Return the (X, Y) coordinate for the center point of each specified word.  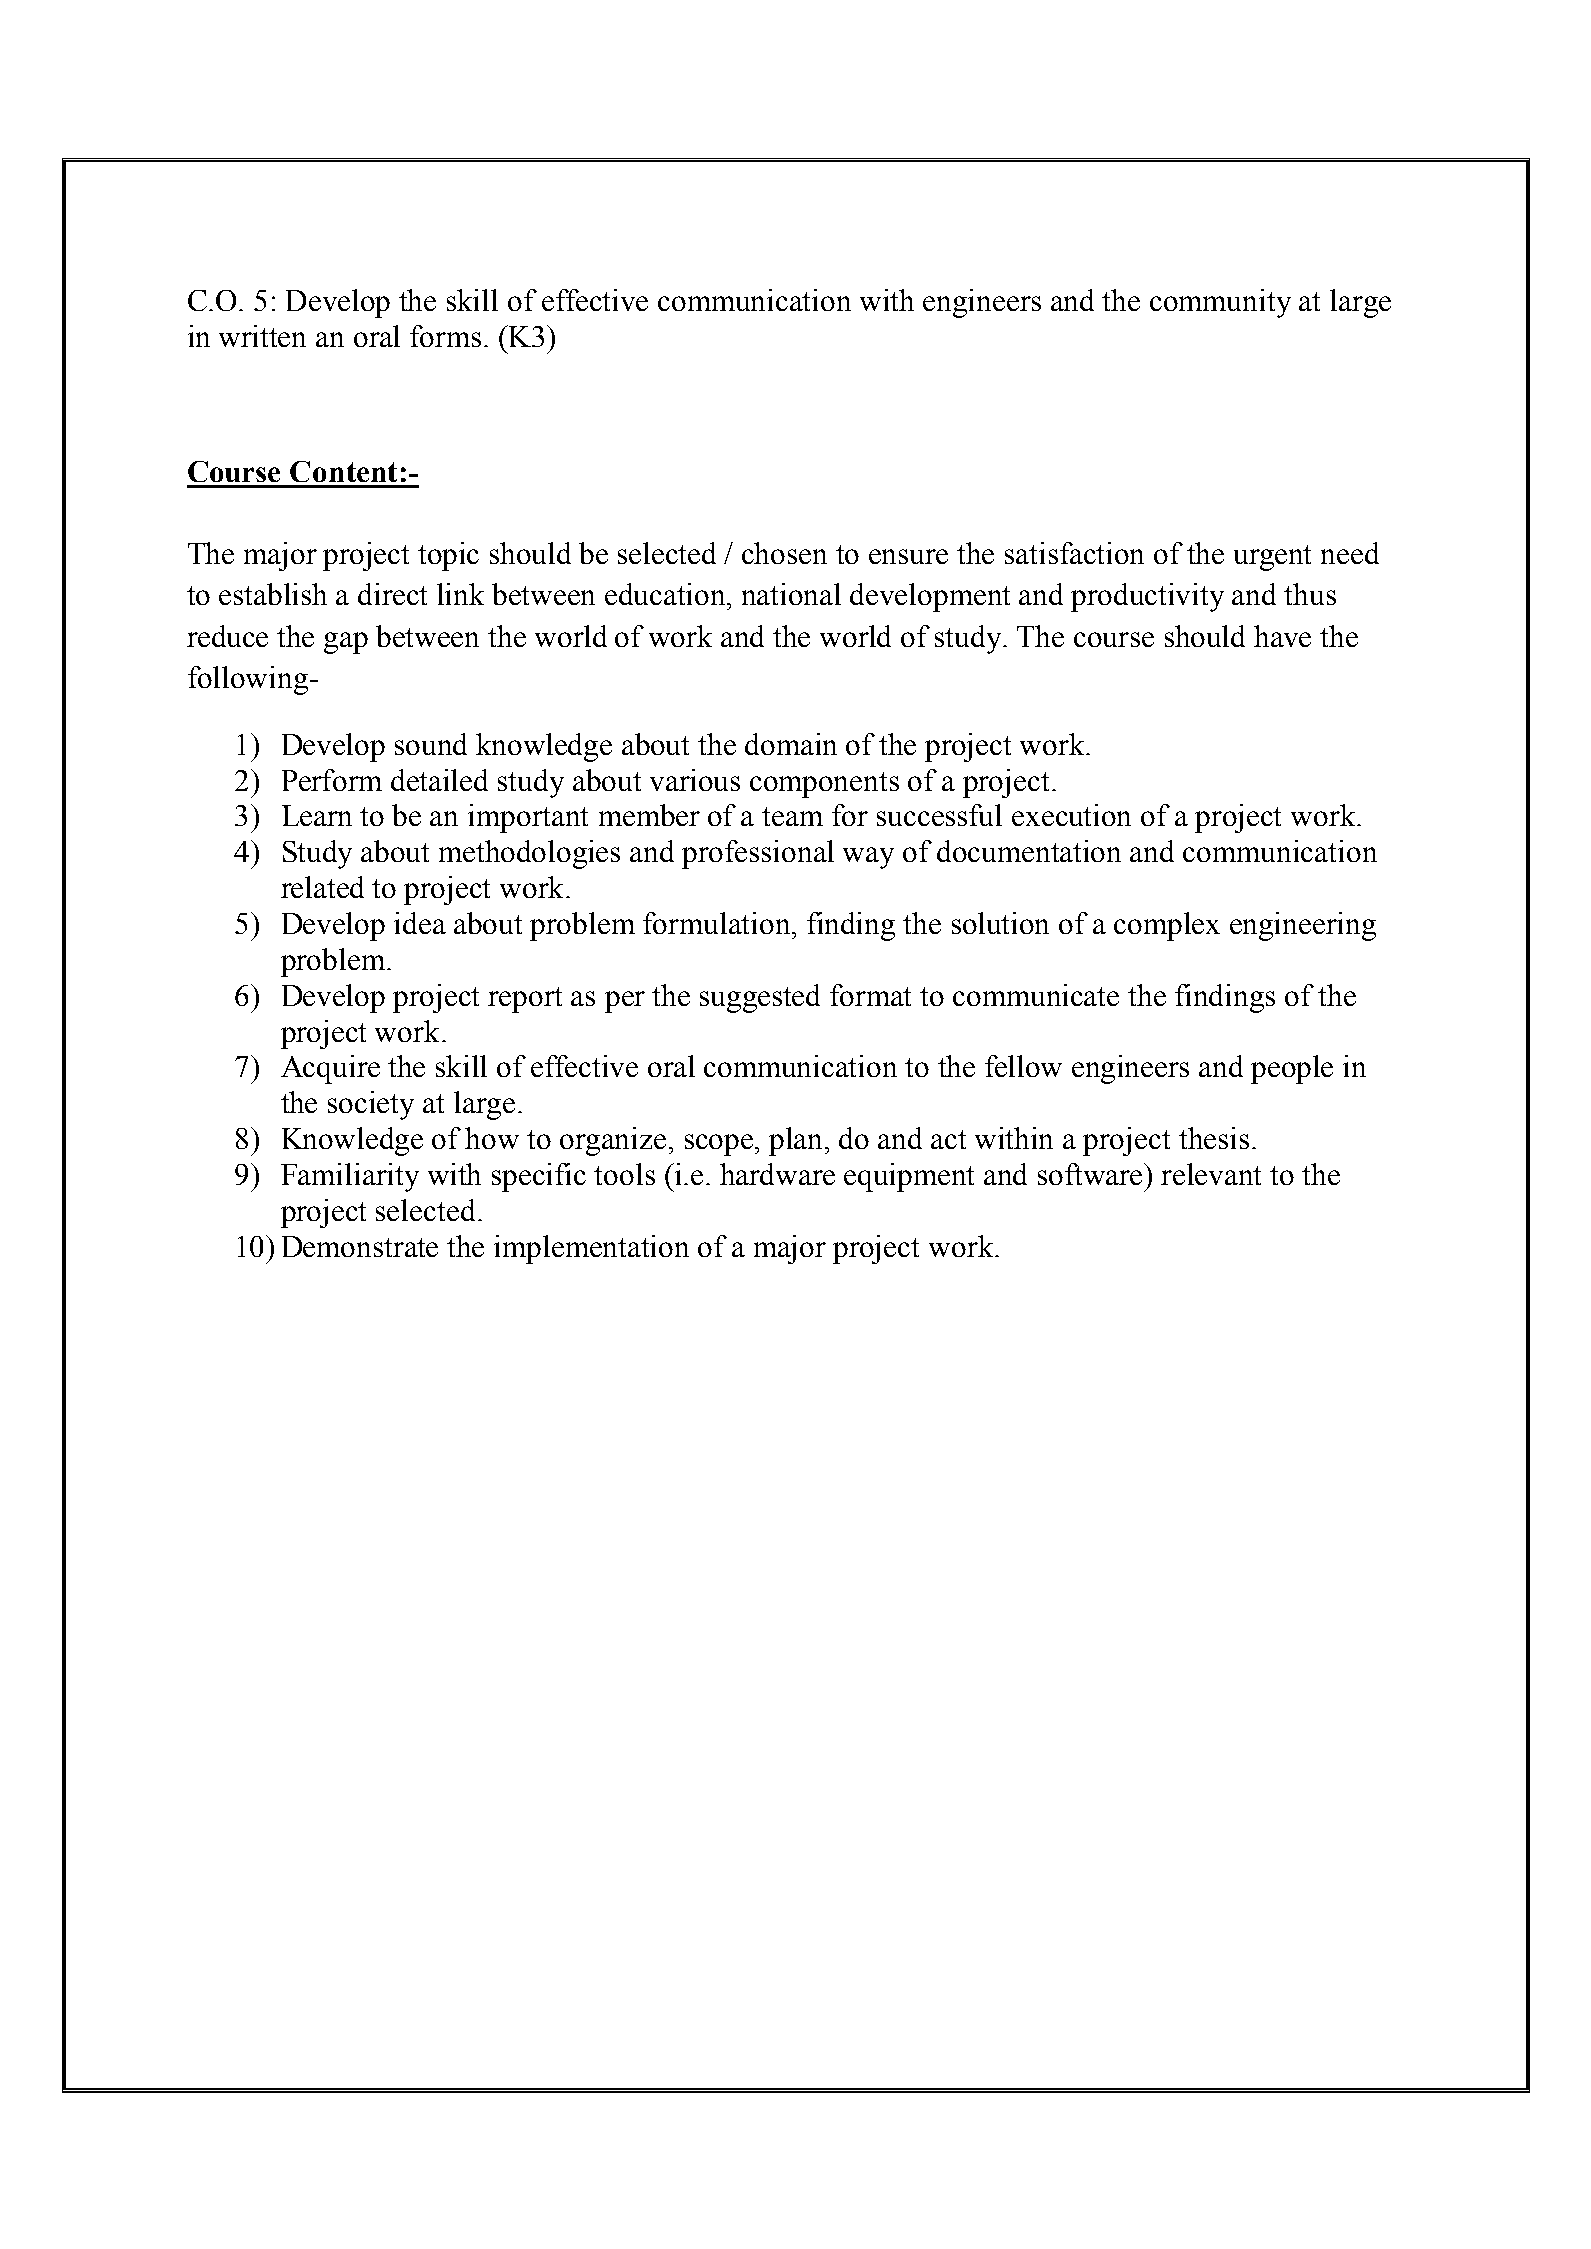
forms (445, 336)
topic (448, 556)
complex (1167, 926)
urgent (1272, 558)
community (1220, 303)
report (525, 1000)
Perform (332, 780)
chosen (784, 553)
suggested (760, 998)
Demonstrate (360, 1246)
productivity (1147, 597)
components (824, 785)
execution (1071, 815)
